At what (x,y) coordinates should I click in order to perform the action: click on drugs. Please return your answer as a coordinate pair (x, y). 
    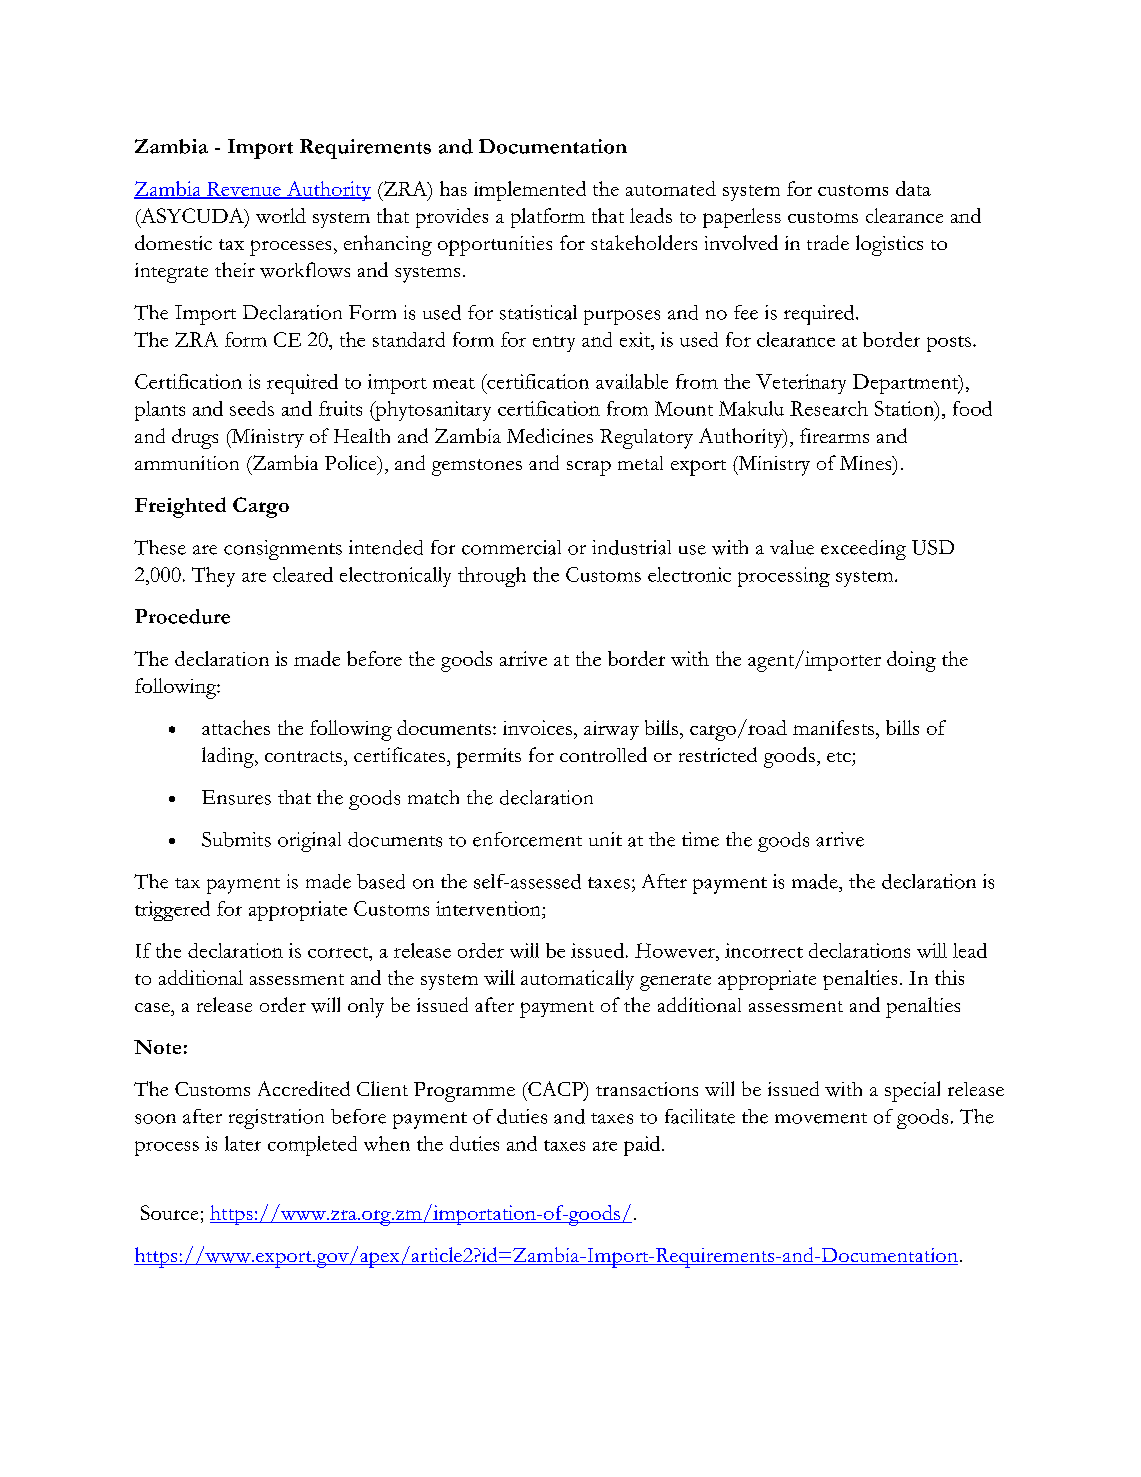
    Looking at the image, I should click on (195, 438).
